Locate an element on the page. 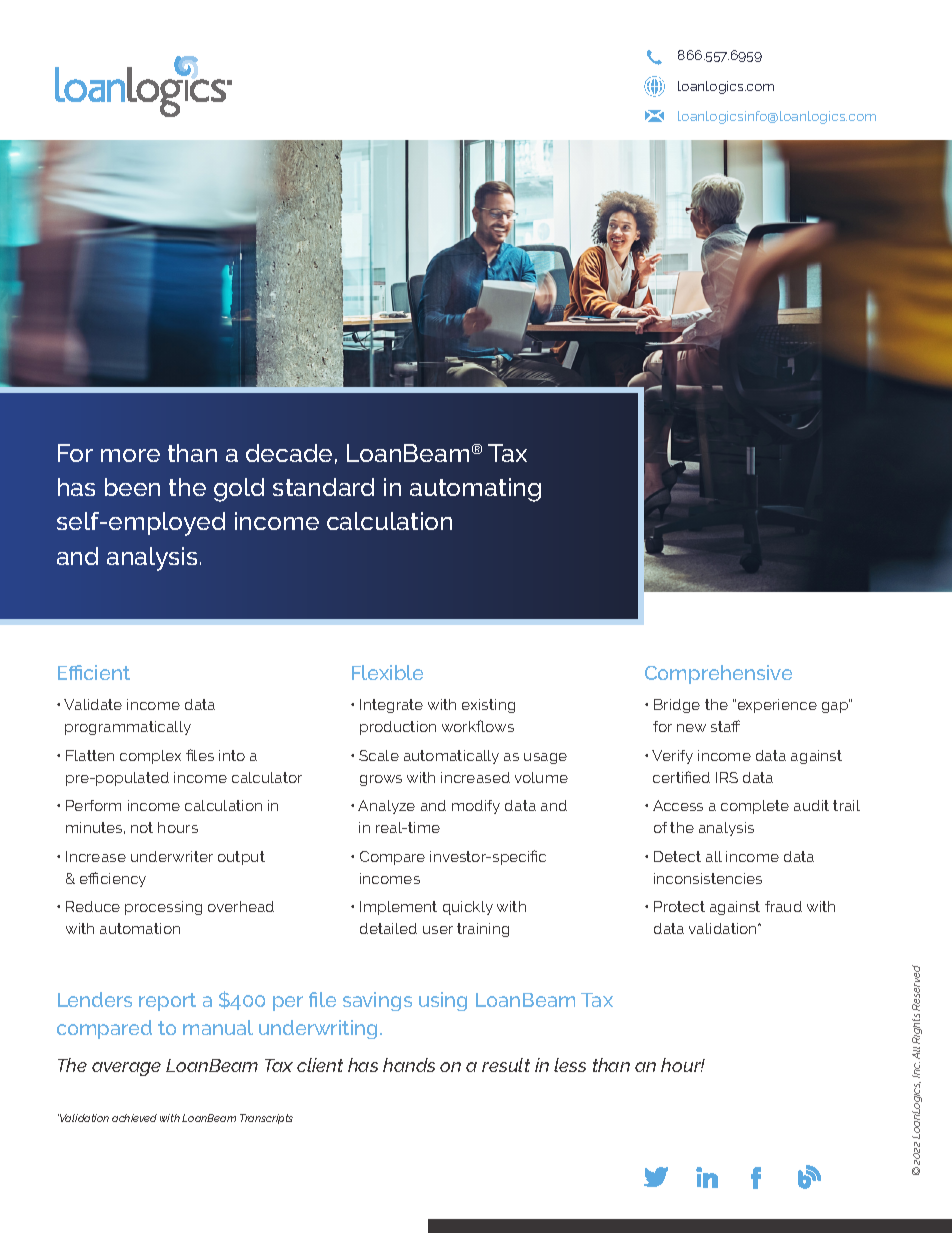  less is located at coordinates (570, 1065).
